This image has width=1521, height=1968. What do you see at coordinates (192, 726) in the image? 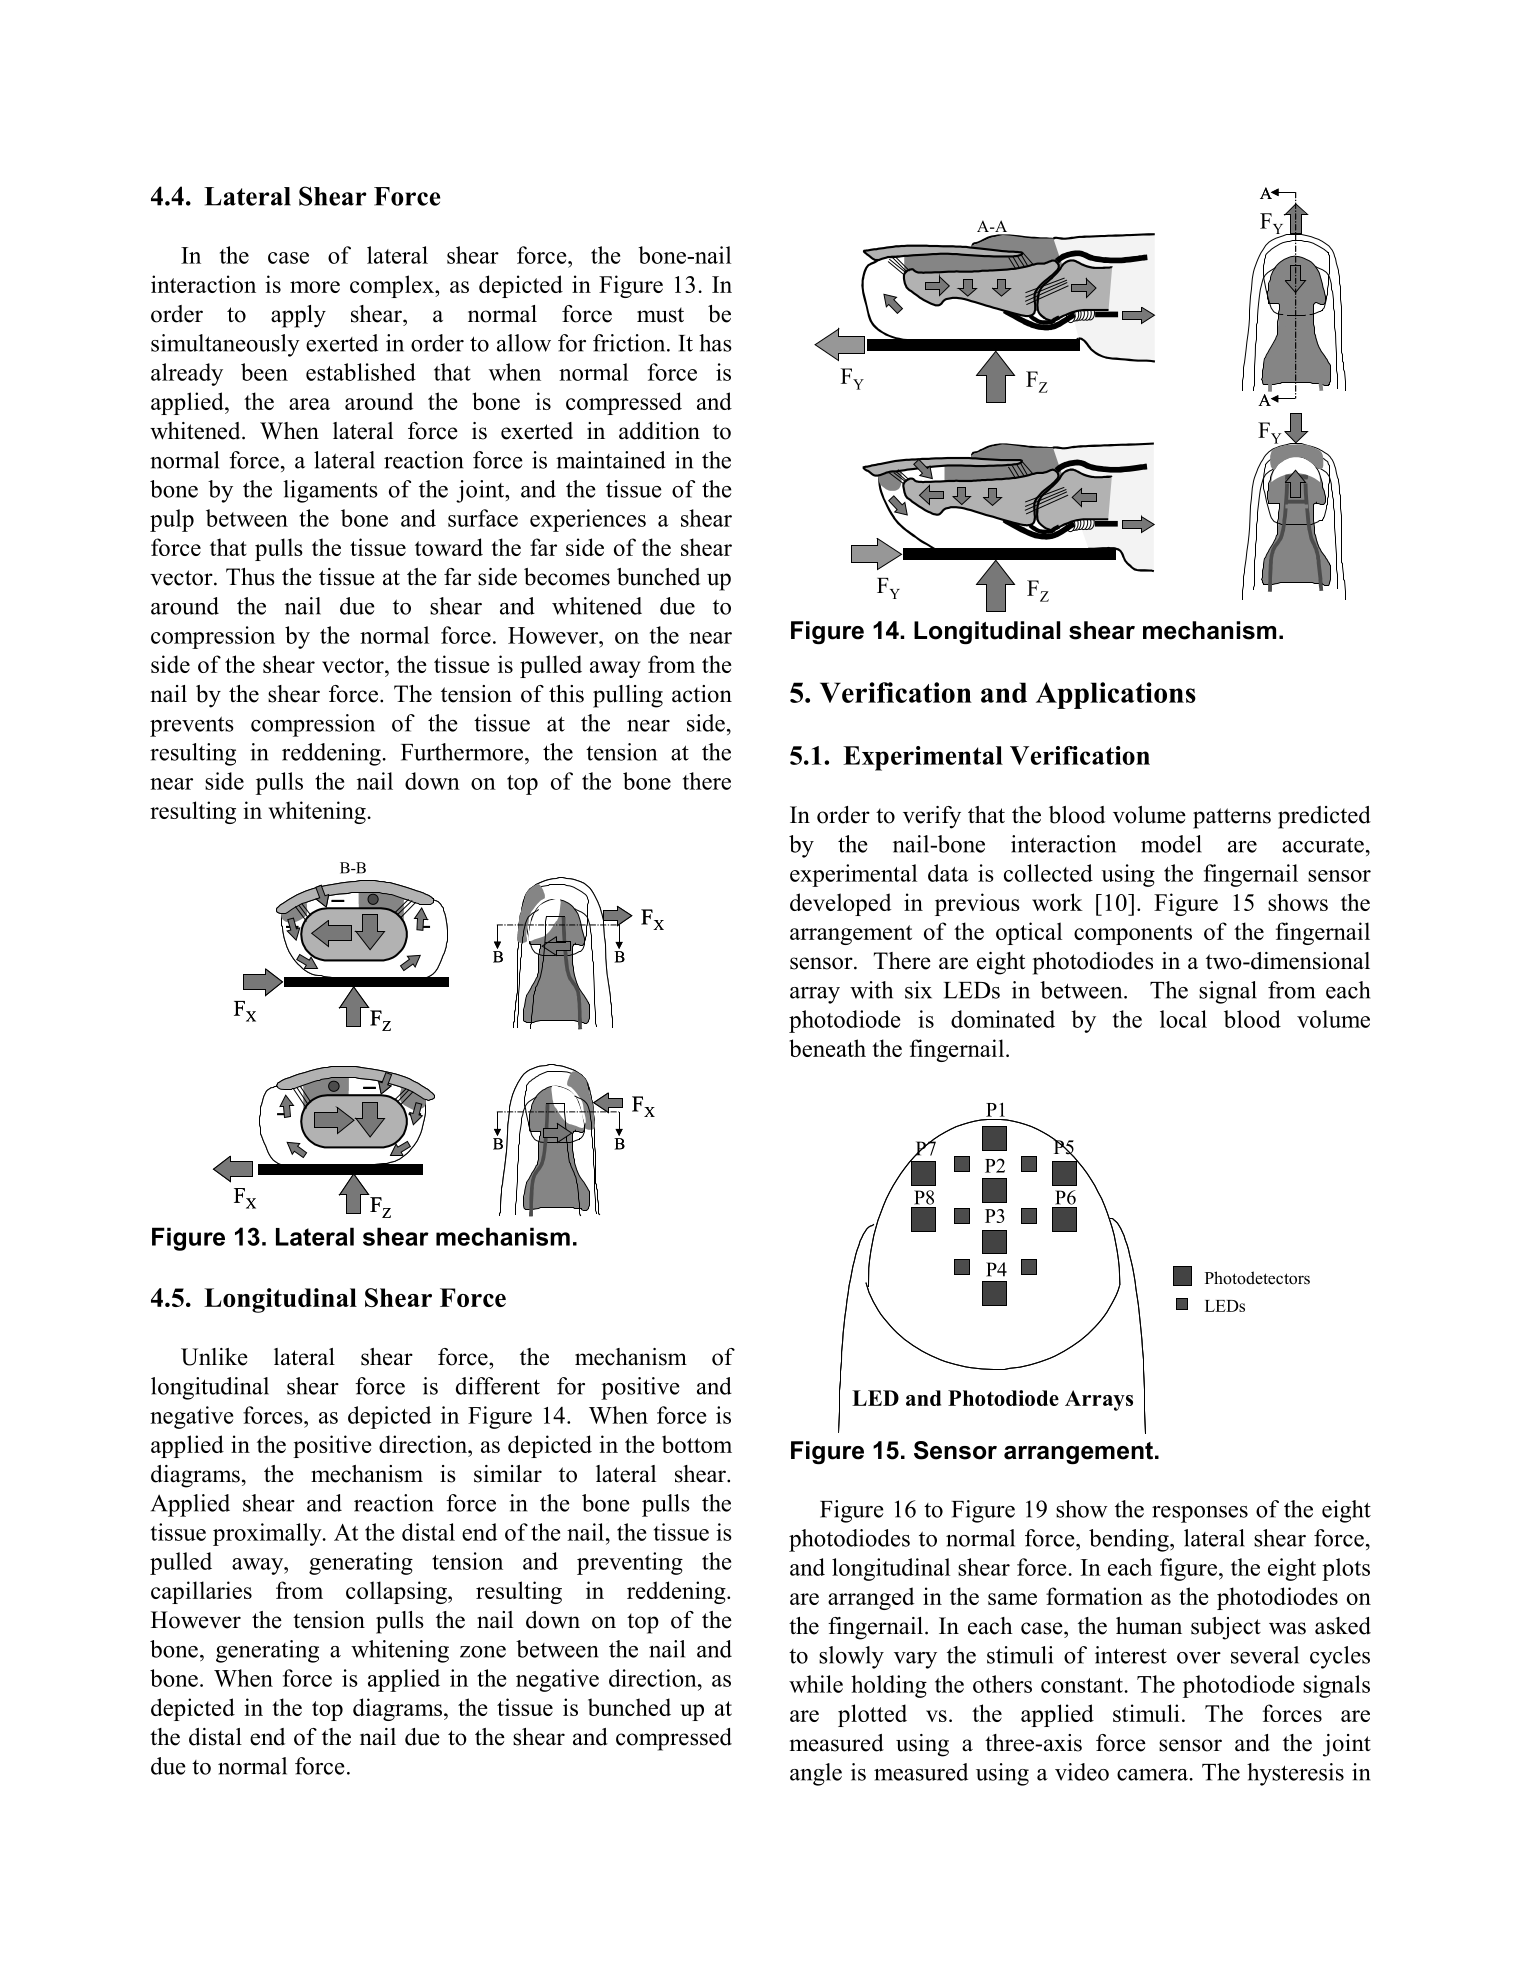
I see `prevents` at bounding box center [192, 726].
